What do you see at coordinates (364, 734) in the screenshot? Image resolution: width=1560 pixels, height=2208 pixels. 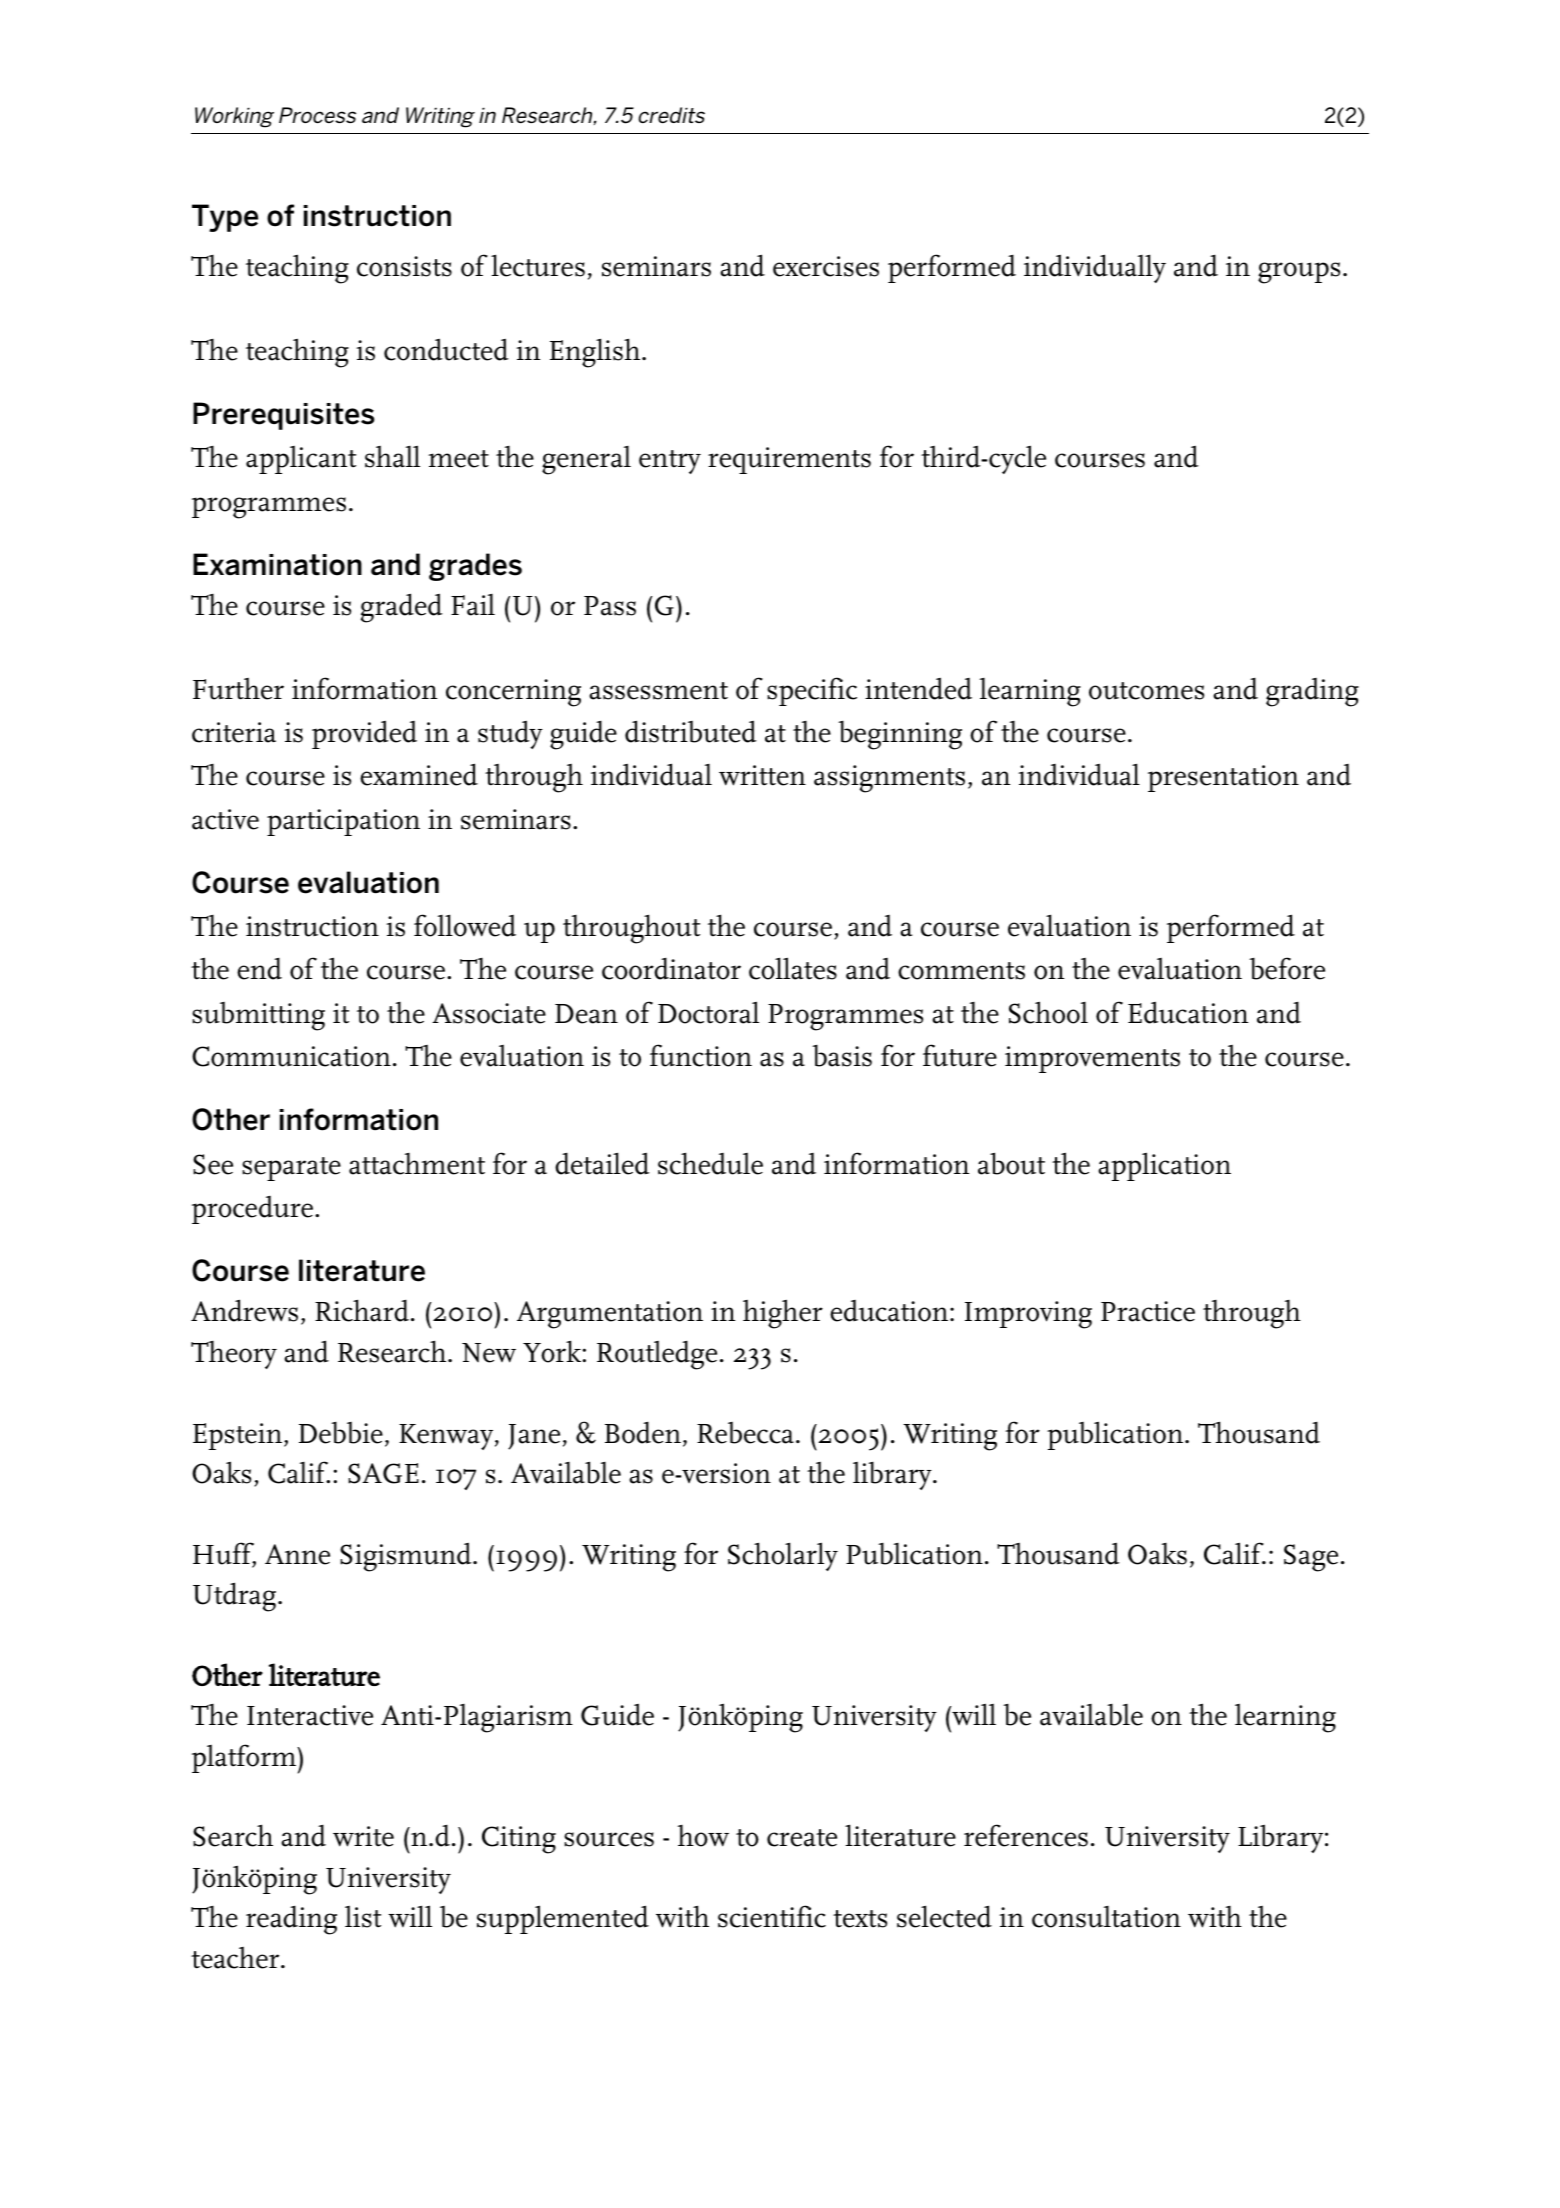 I see `provided` at bounding box center [364, 734].
